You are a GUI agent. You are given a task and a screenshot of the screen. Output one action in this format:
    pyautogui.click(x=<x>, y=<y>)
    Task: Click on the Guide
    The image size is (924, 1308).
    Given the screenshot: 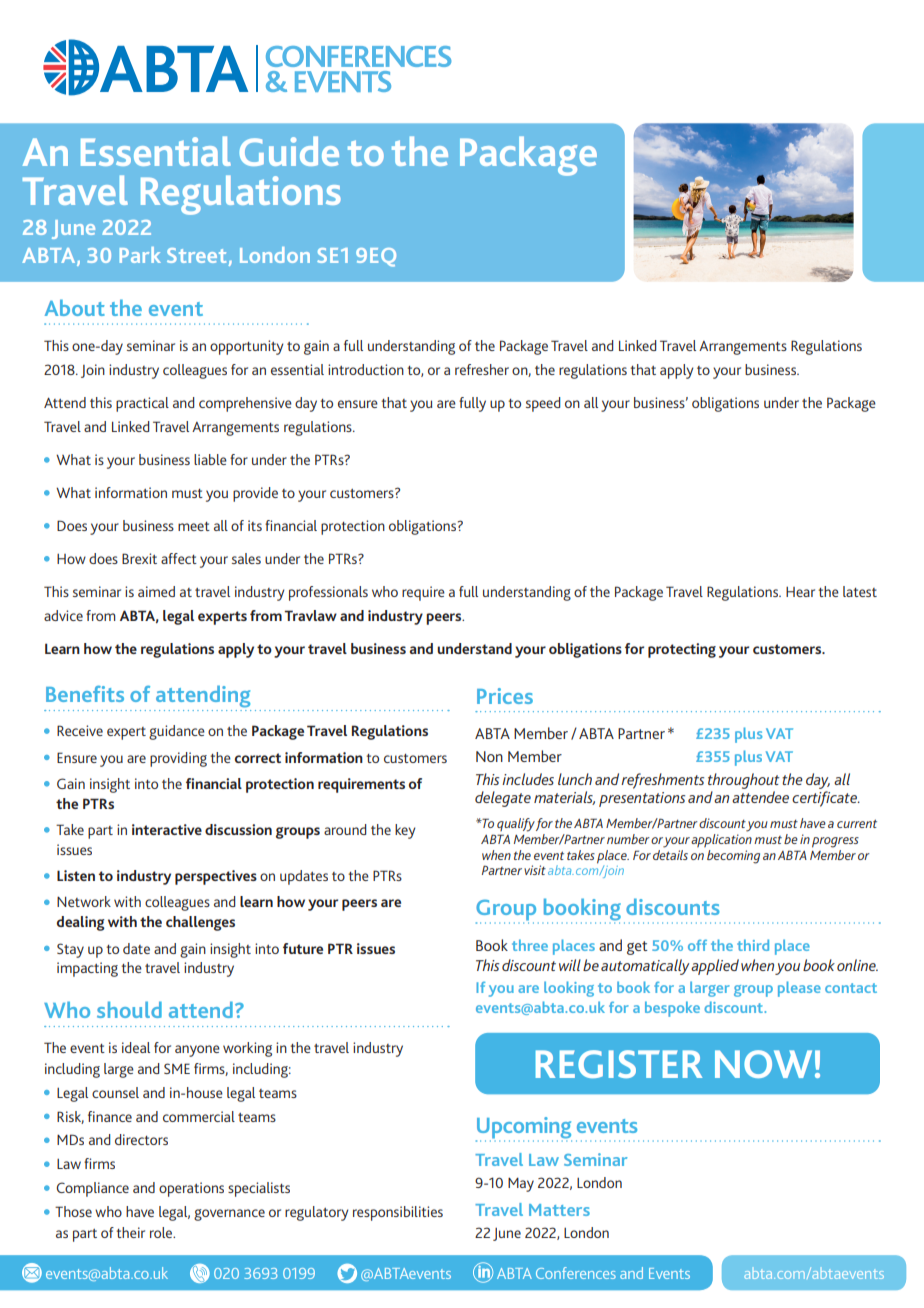 What is the action you would take?
    pyautogui.click(x=289, y=151)
